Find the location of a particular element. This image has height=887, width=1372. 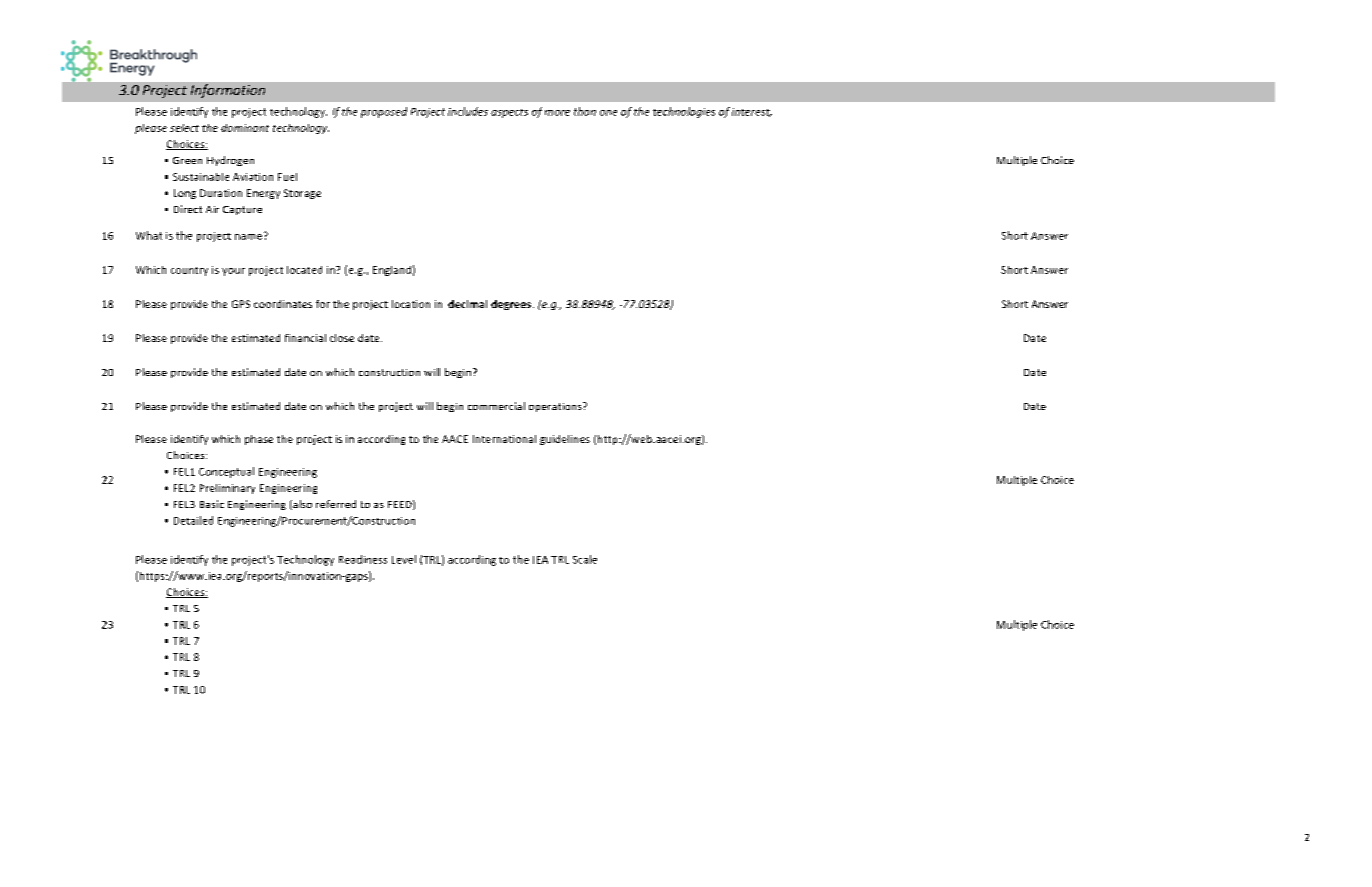

decimal is located at coordinates (467, 304).
